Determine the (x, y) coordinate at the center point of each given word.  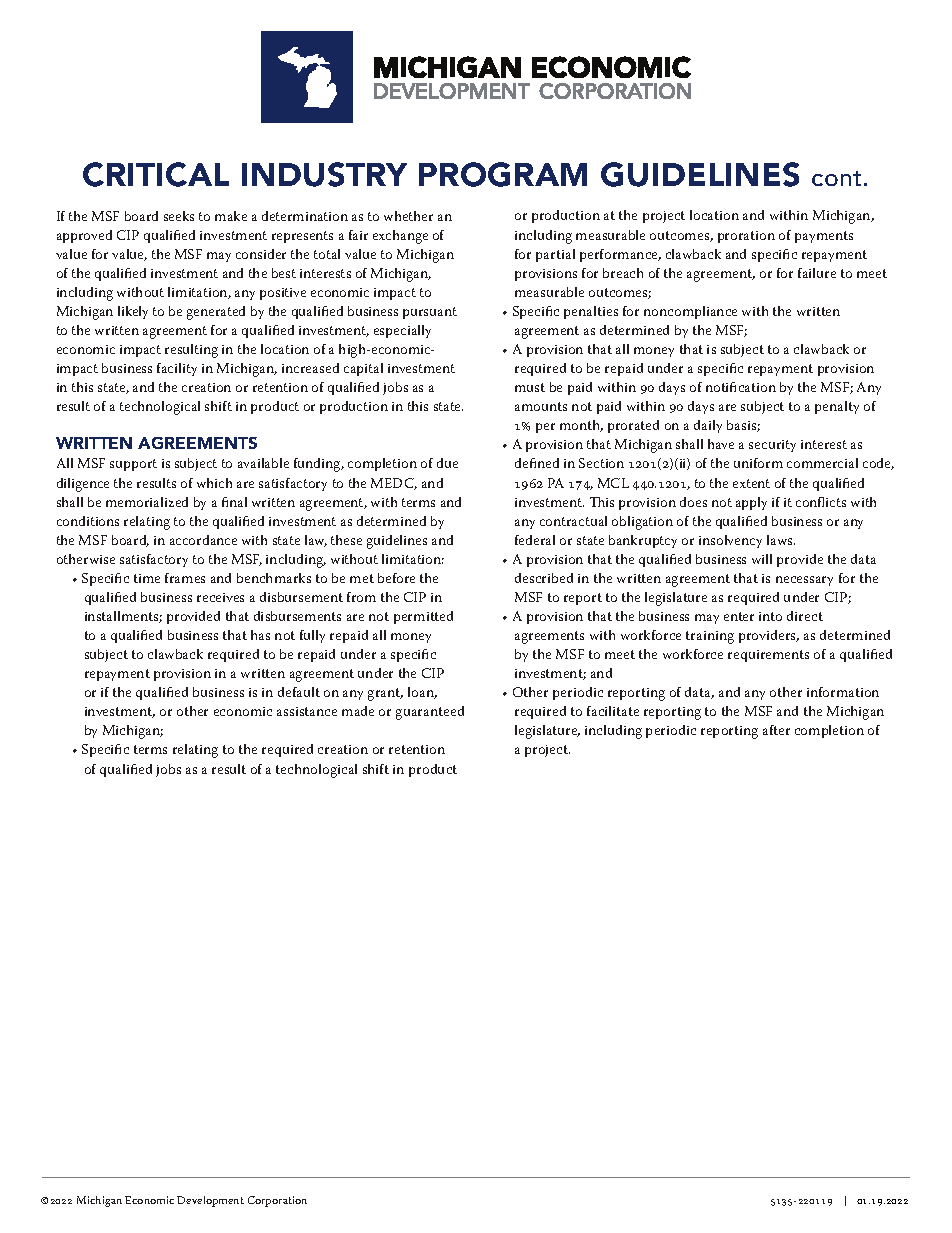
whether (408, 216)
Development (210, 1201)
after (776, 730)
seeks (179, 216)
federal (535, 540)
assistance (307, 711)
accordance (203, 540)
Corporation (277, 1201)
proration (746, 237)
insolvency (730, 541)
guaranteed (430, 713)
